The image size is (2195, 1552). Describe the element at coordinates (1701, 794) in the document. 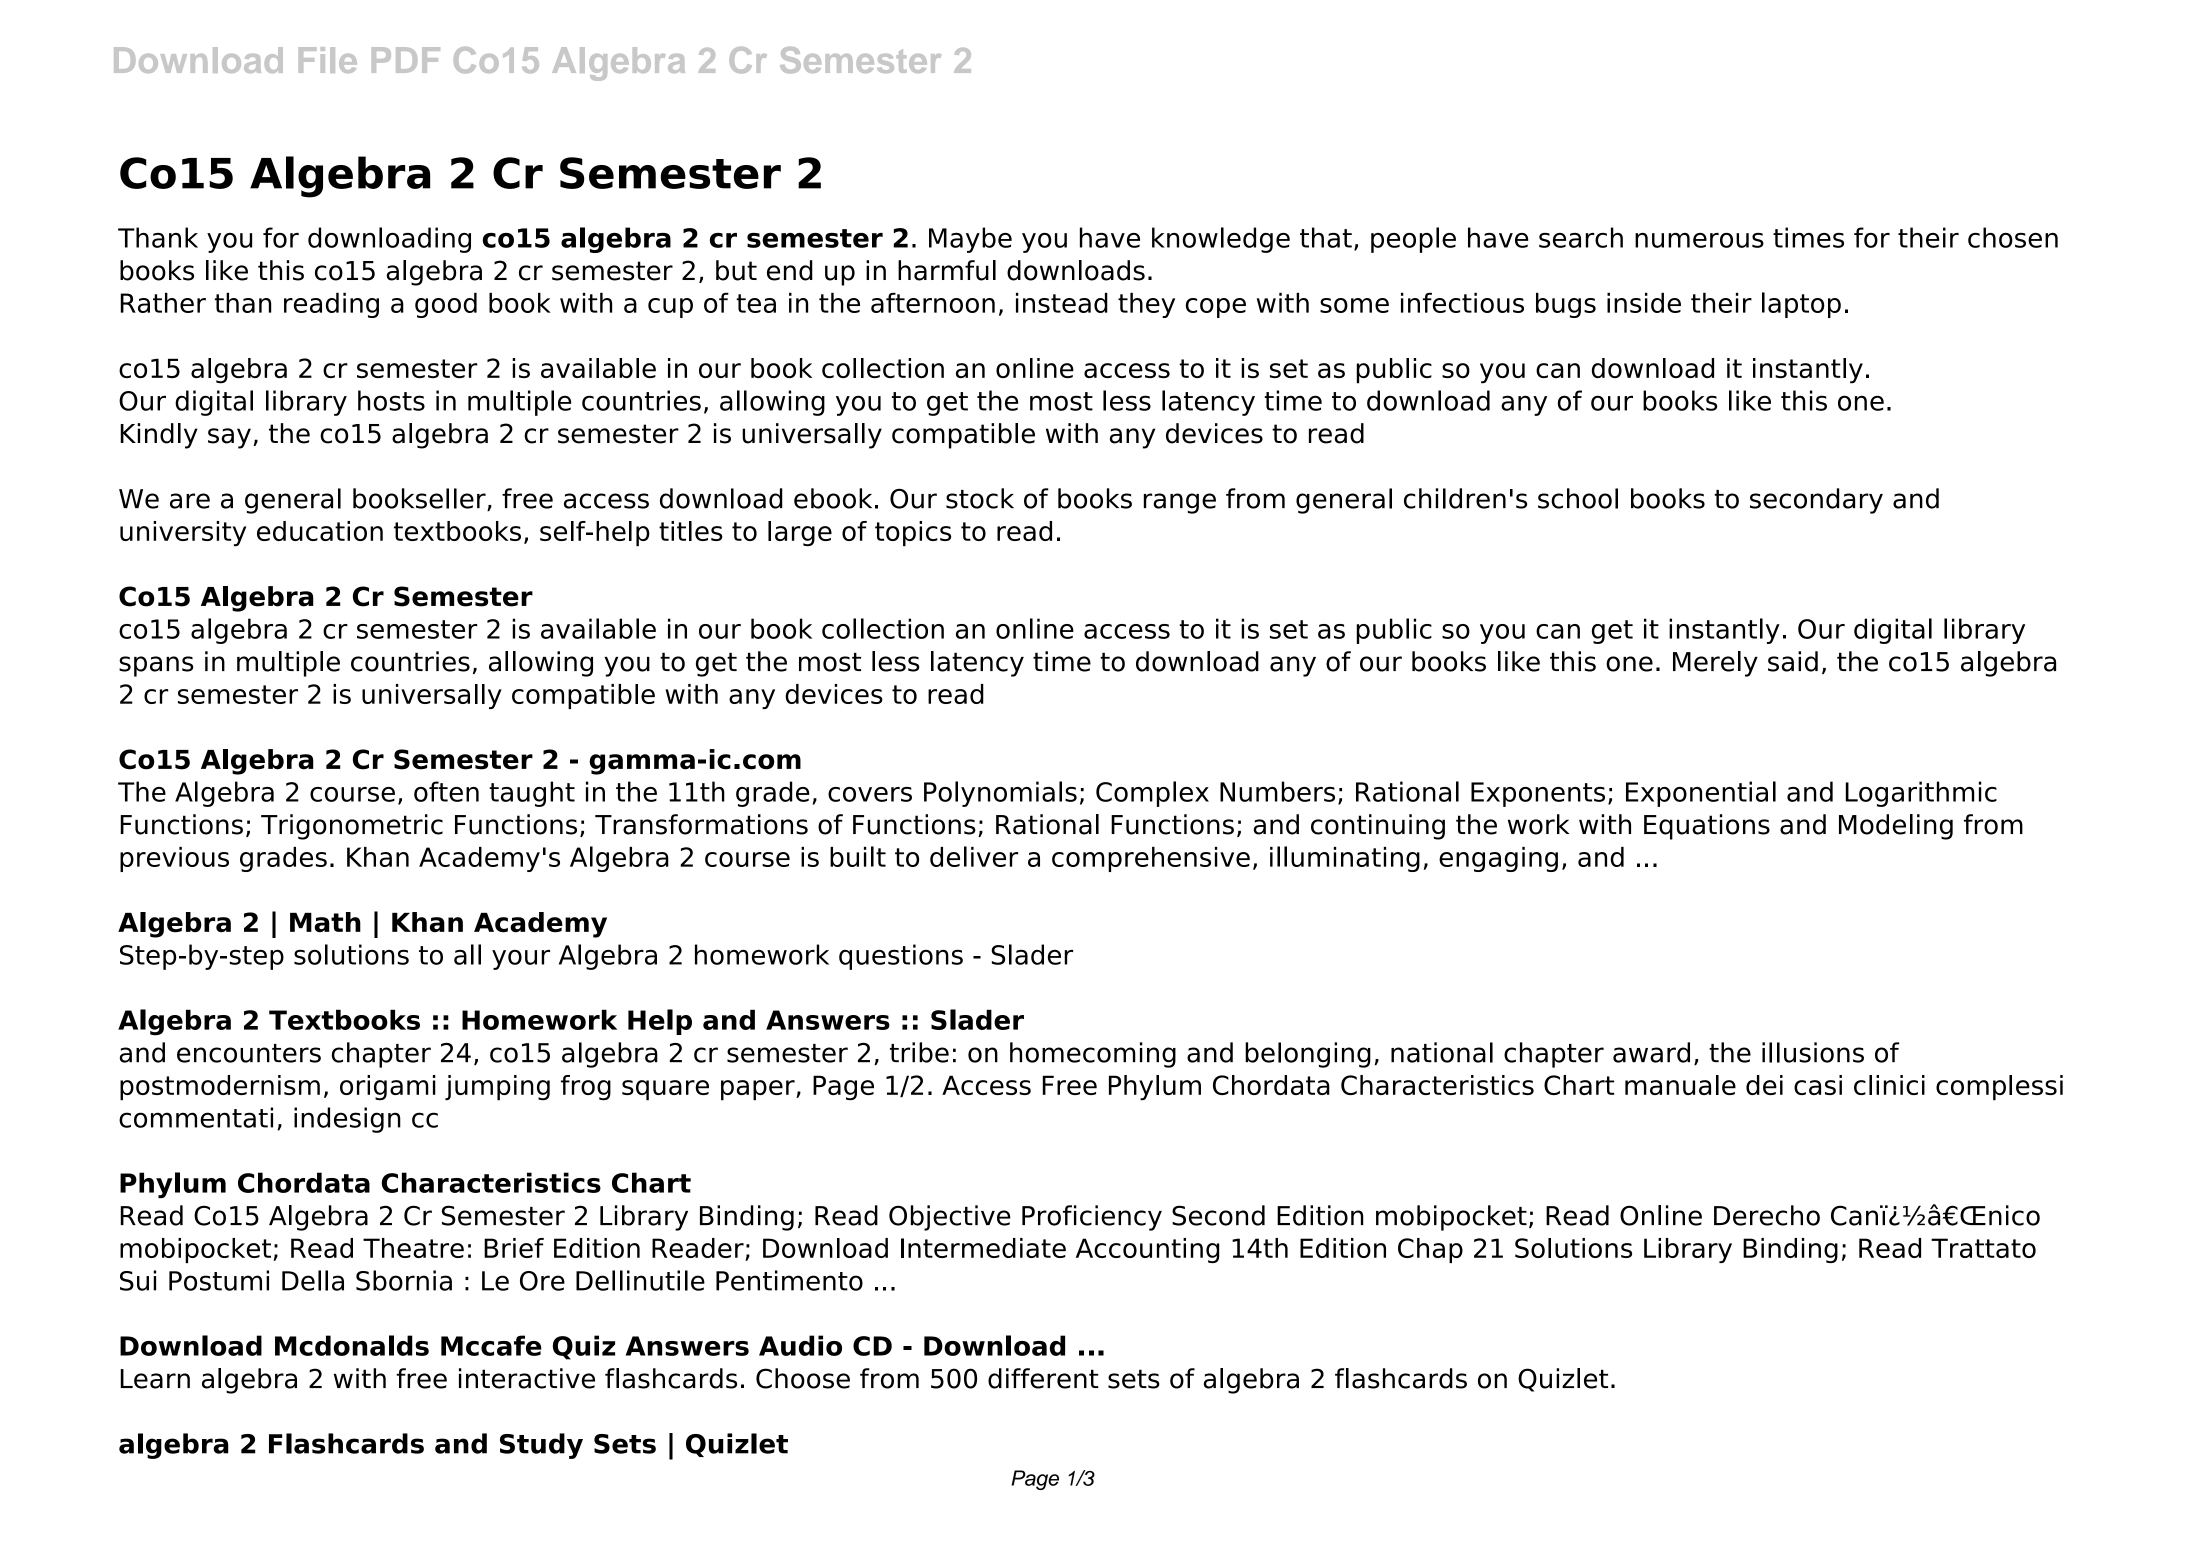

I see `Exponential` at that location.
